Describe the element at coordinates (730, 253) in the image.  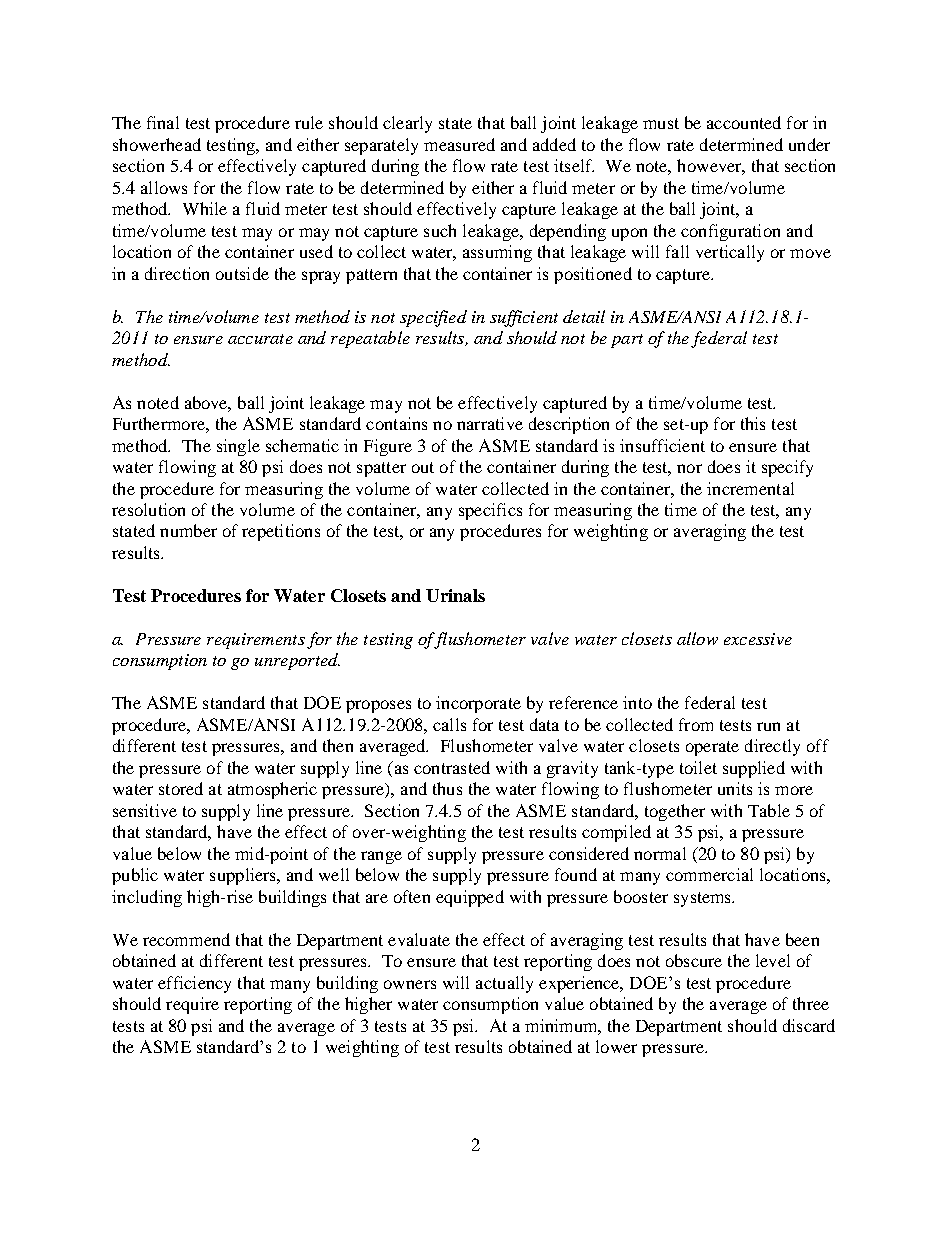
I see `vertically` at that location.
